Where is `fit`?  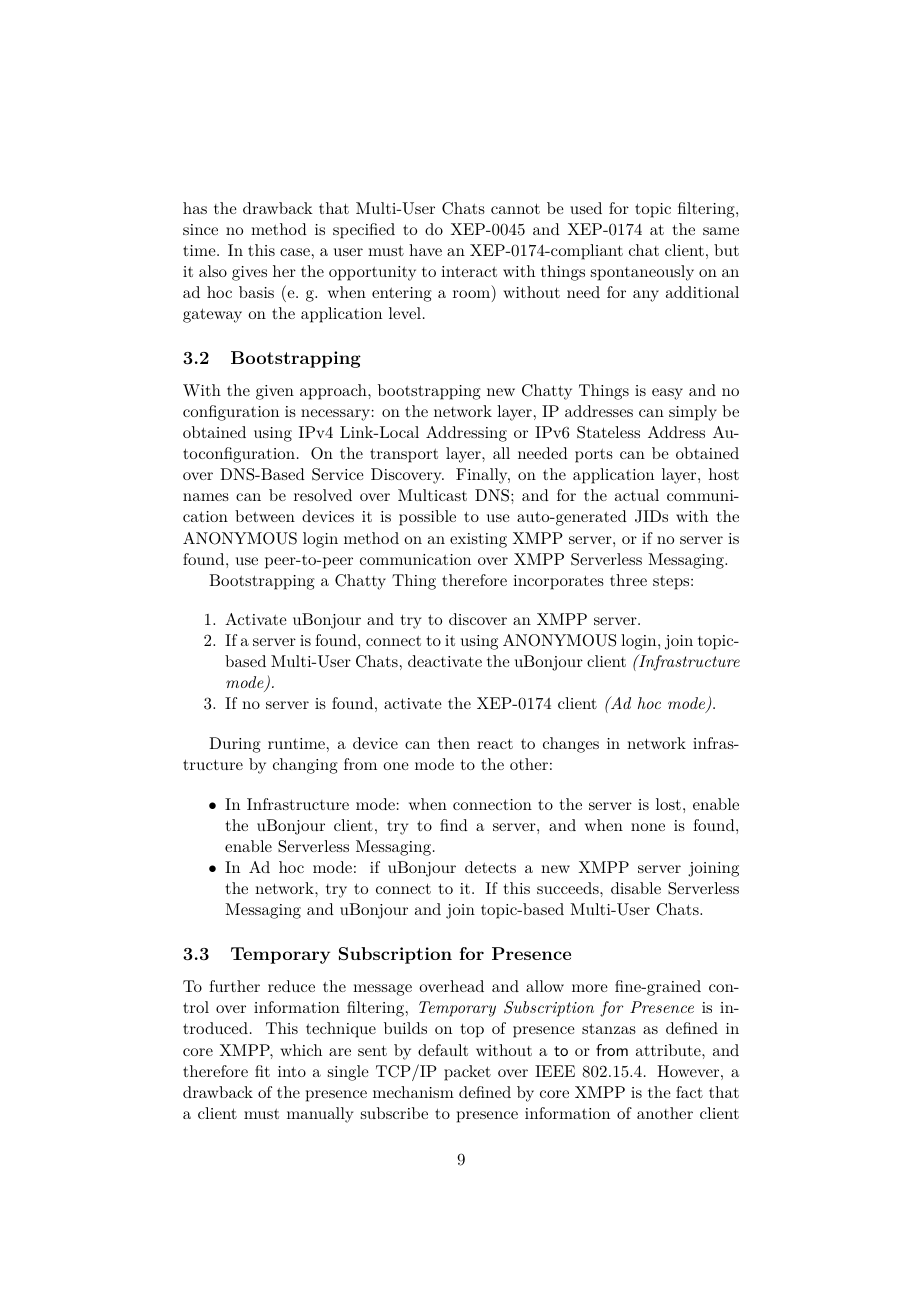 fit is located at coordinates (262, 1071).
